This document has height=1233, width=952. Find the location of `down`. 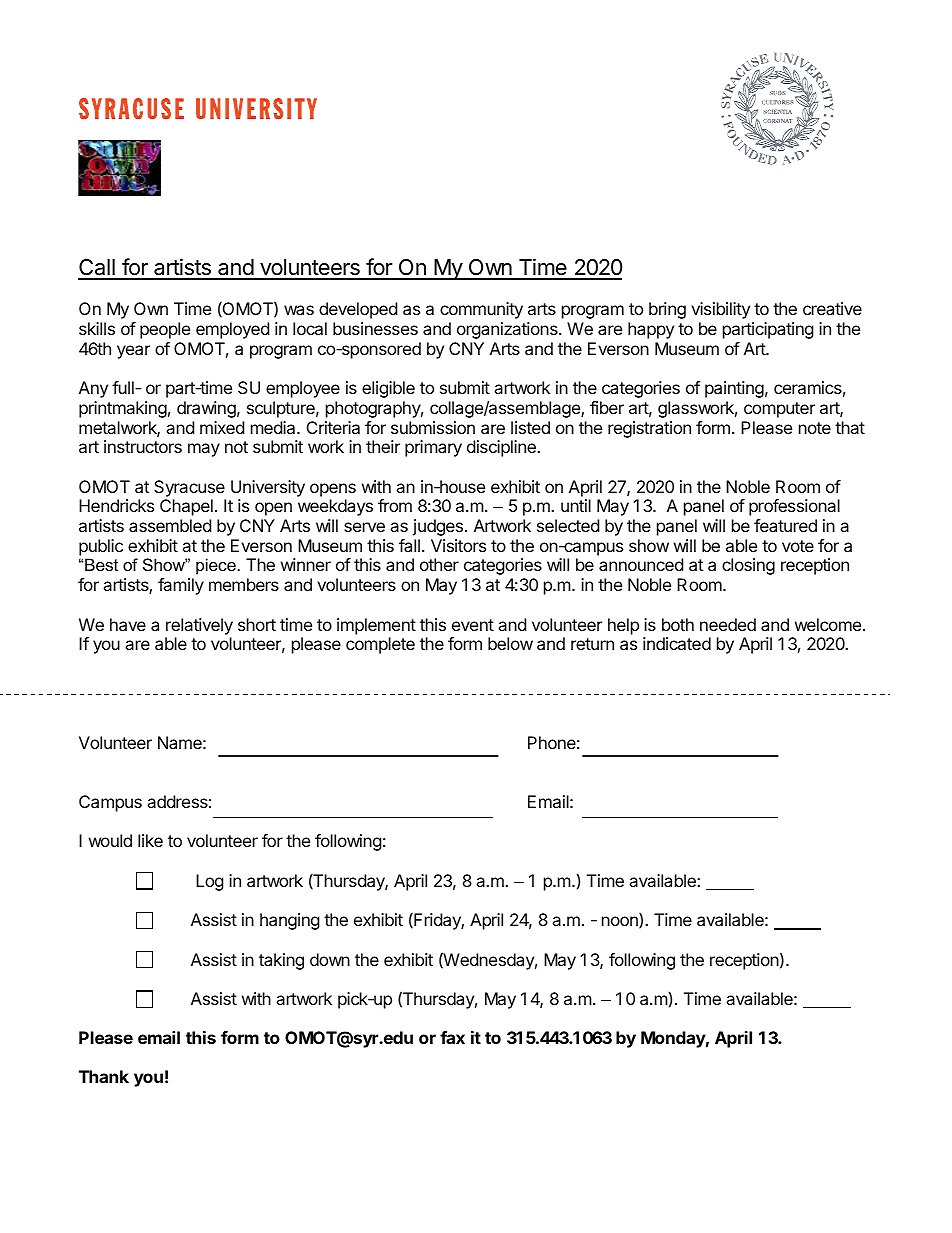

down is located at coordinates (330, 959).
